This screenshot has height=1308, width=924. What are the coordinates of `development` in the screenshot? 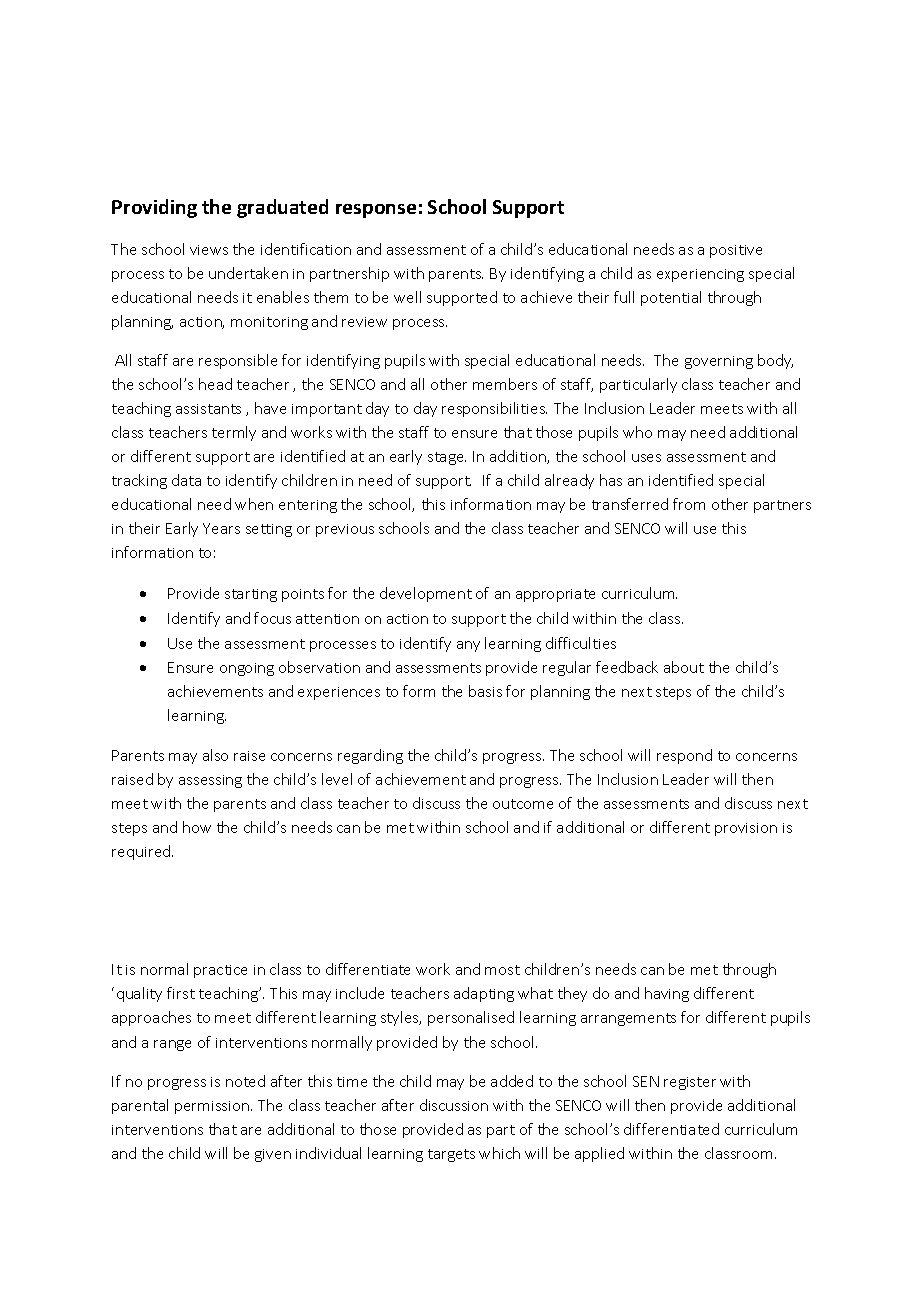 It's located at (426, 594).
